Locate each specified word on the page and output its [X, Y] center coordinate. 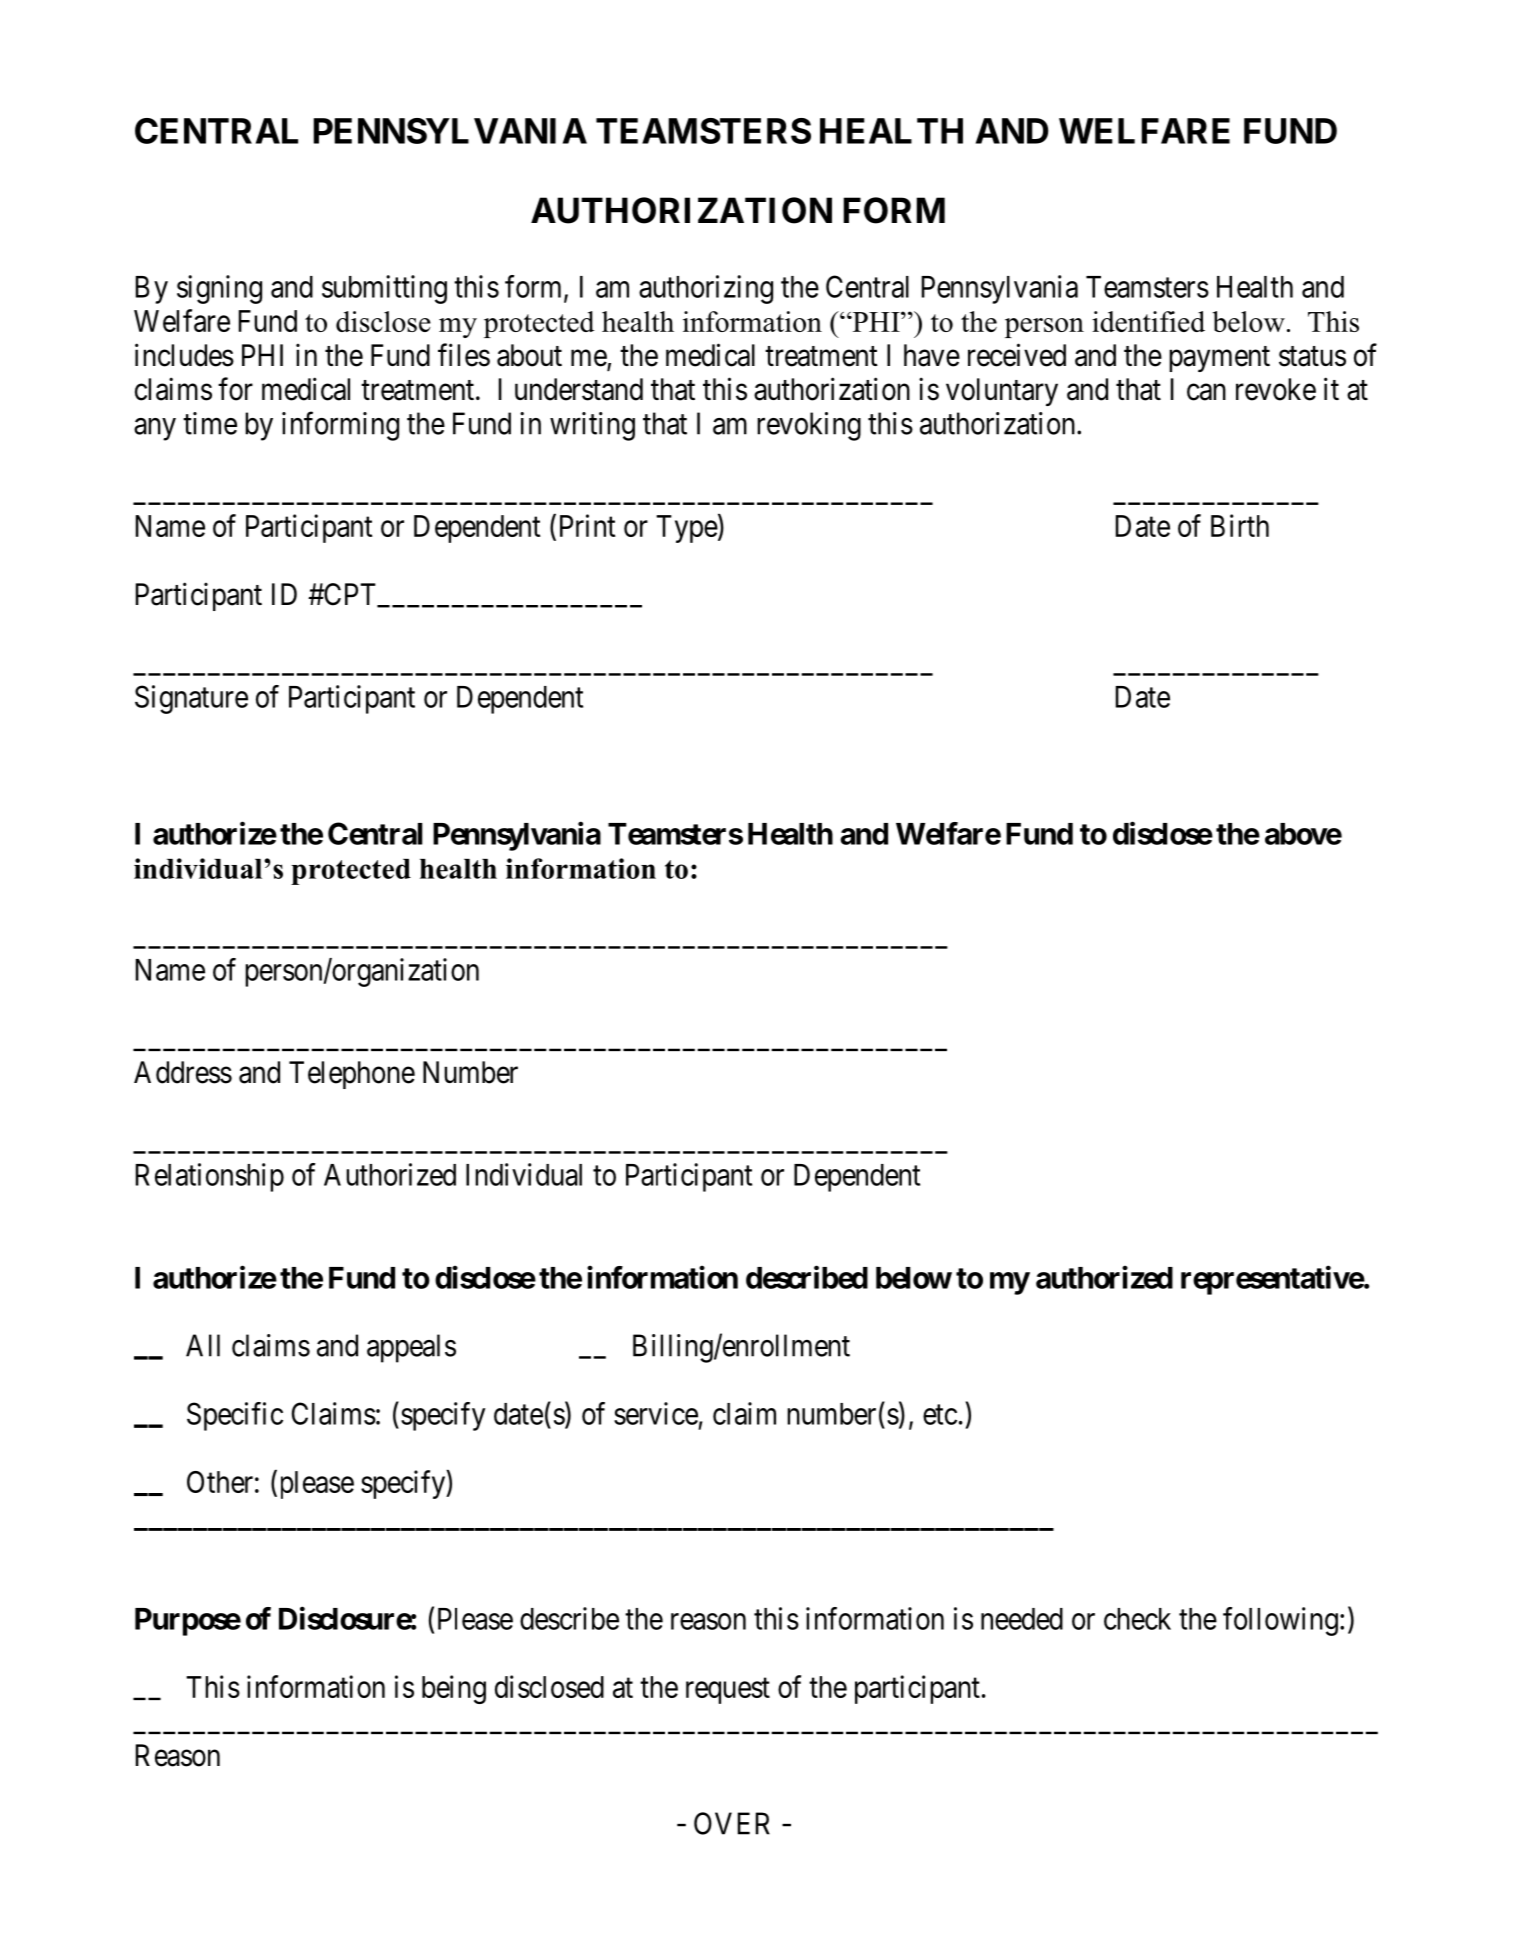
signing [219, 289]
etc [940, 1415]
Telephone [352, 1075]
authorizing [706, 289]
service [656, 1413]
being [454, 1689]
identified [1148, 321]
